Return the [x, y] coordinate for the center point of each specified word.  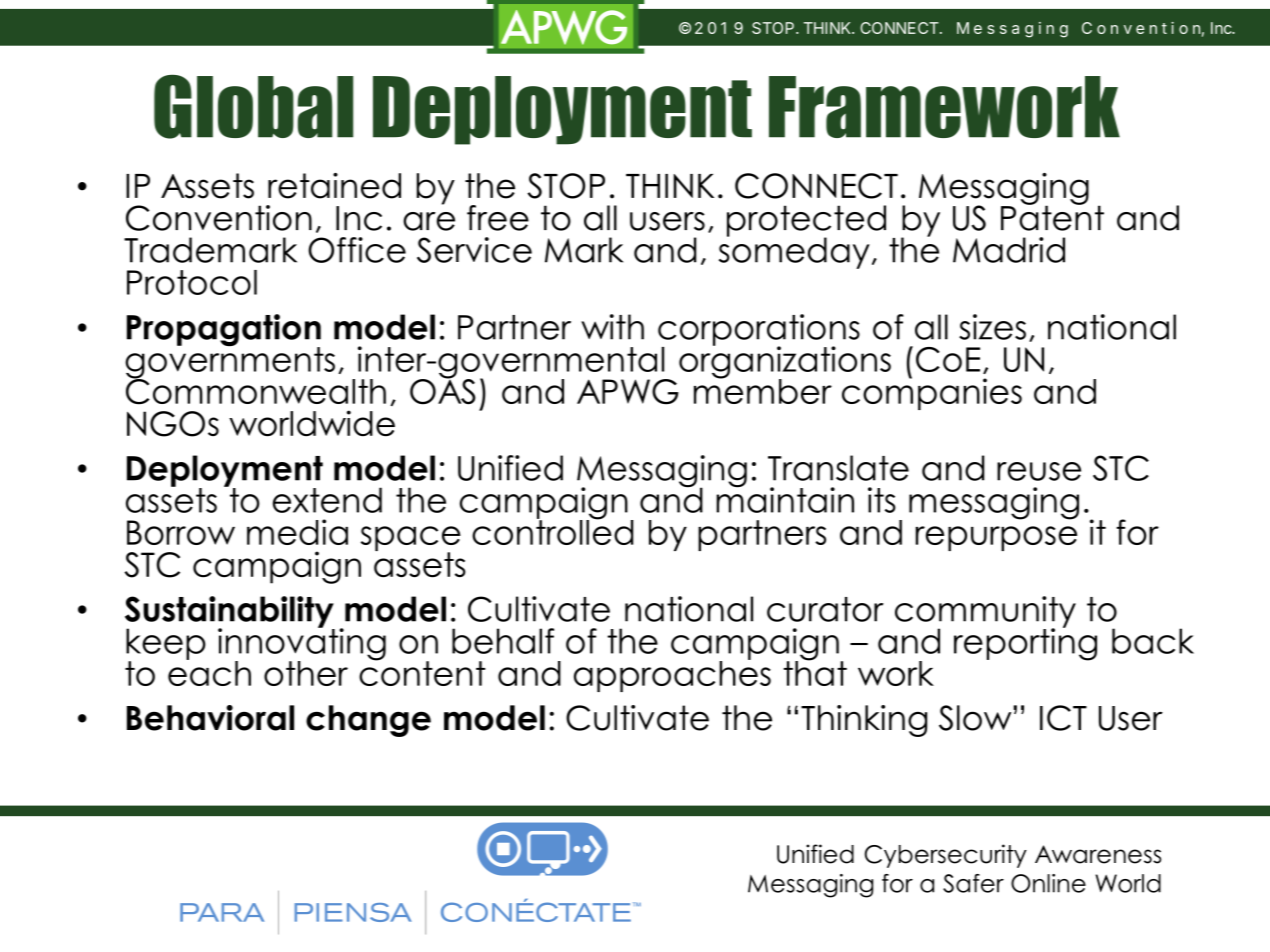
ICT [1063, 718]
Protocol [192, 282]
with [612, 327]
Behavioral [210, 718]
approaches [672, 675]
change [368, 721]
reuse [1039, 471]
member [763, 390]
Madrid [1009, 250]
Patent [1052, 217]
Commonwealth [256, 391]
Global [253, 107]
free [498, 218]
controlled [552, 531]
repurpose [996, 538]
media [297, 532]
